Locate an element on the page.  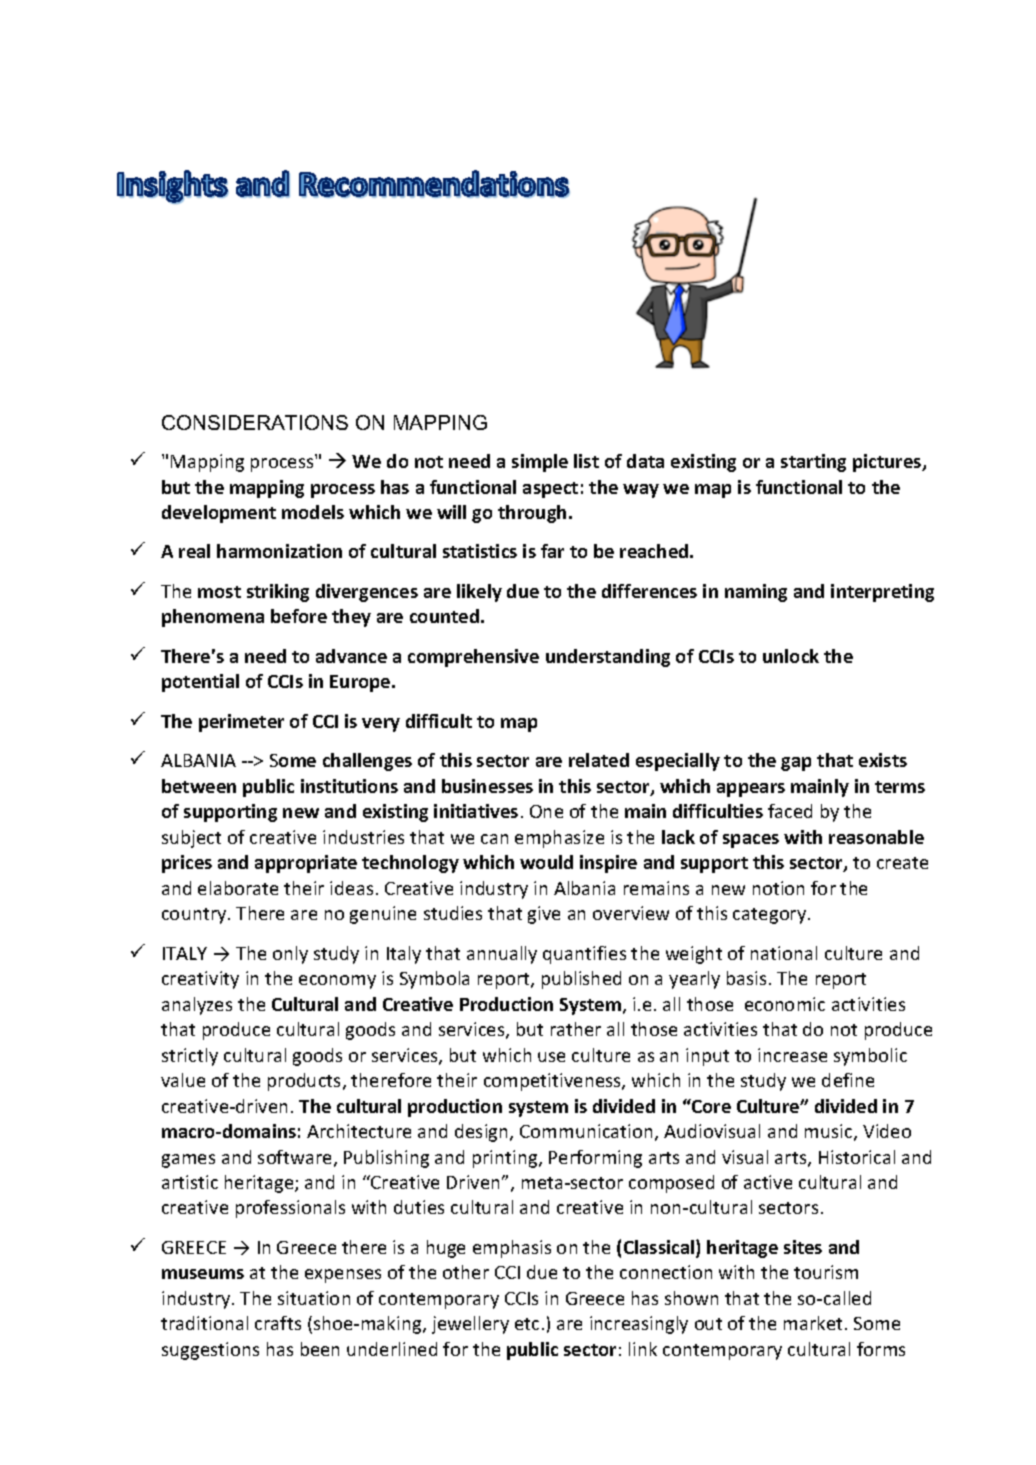
starting is located at coordinates (813, 463).
